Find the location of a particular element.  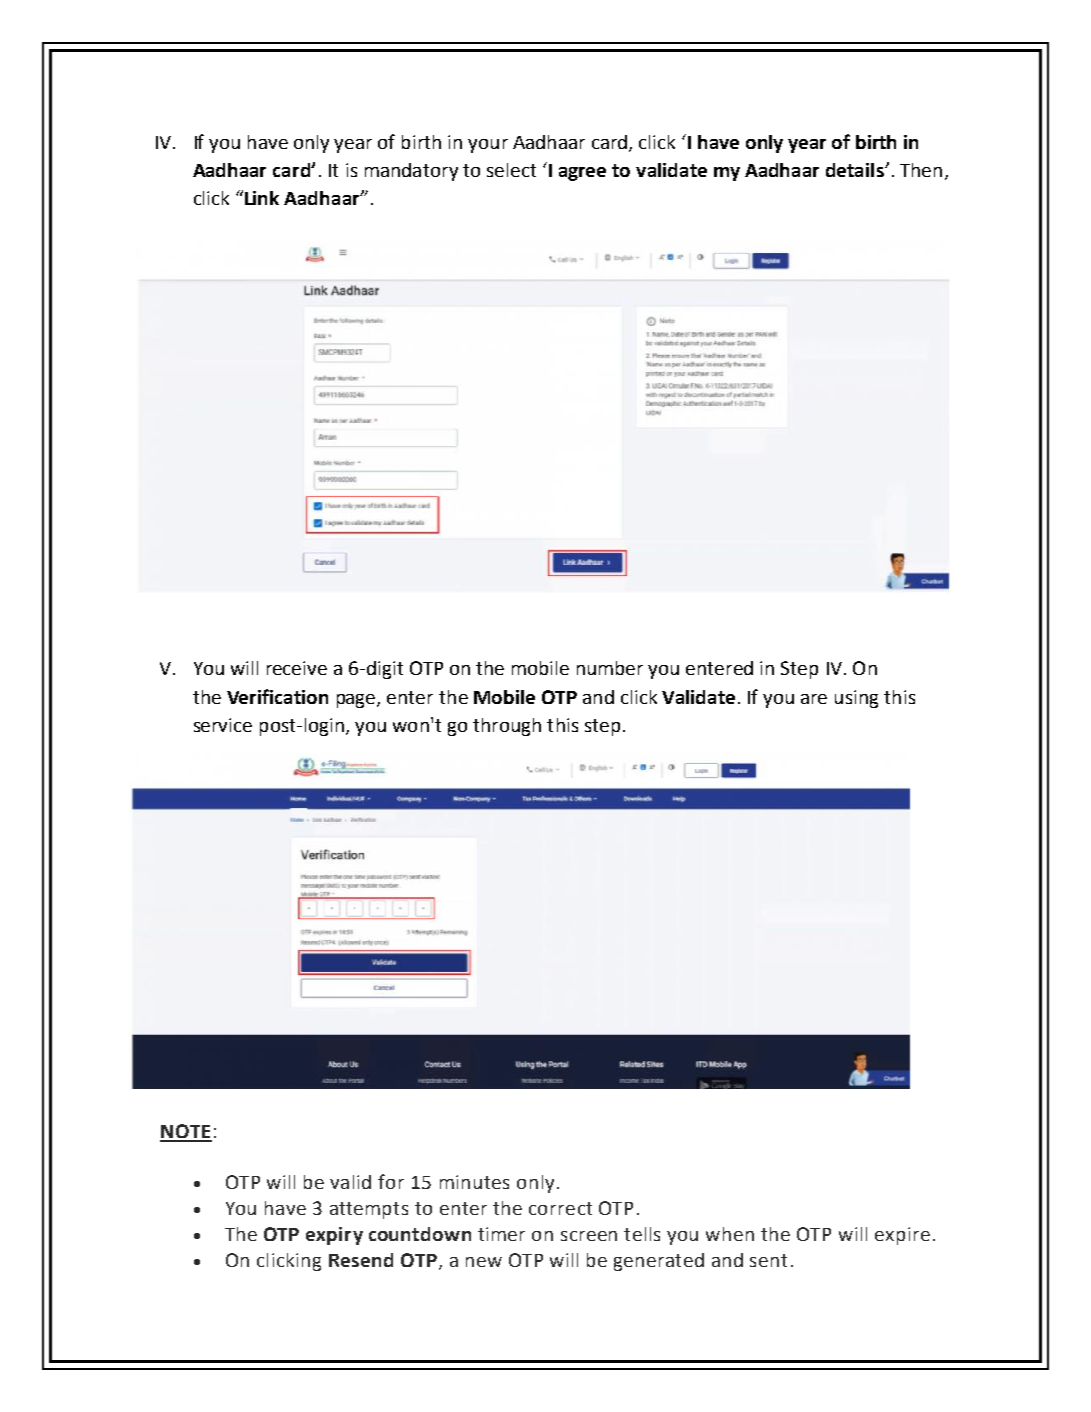

Link is located at coordinates (262, 198).
